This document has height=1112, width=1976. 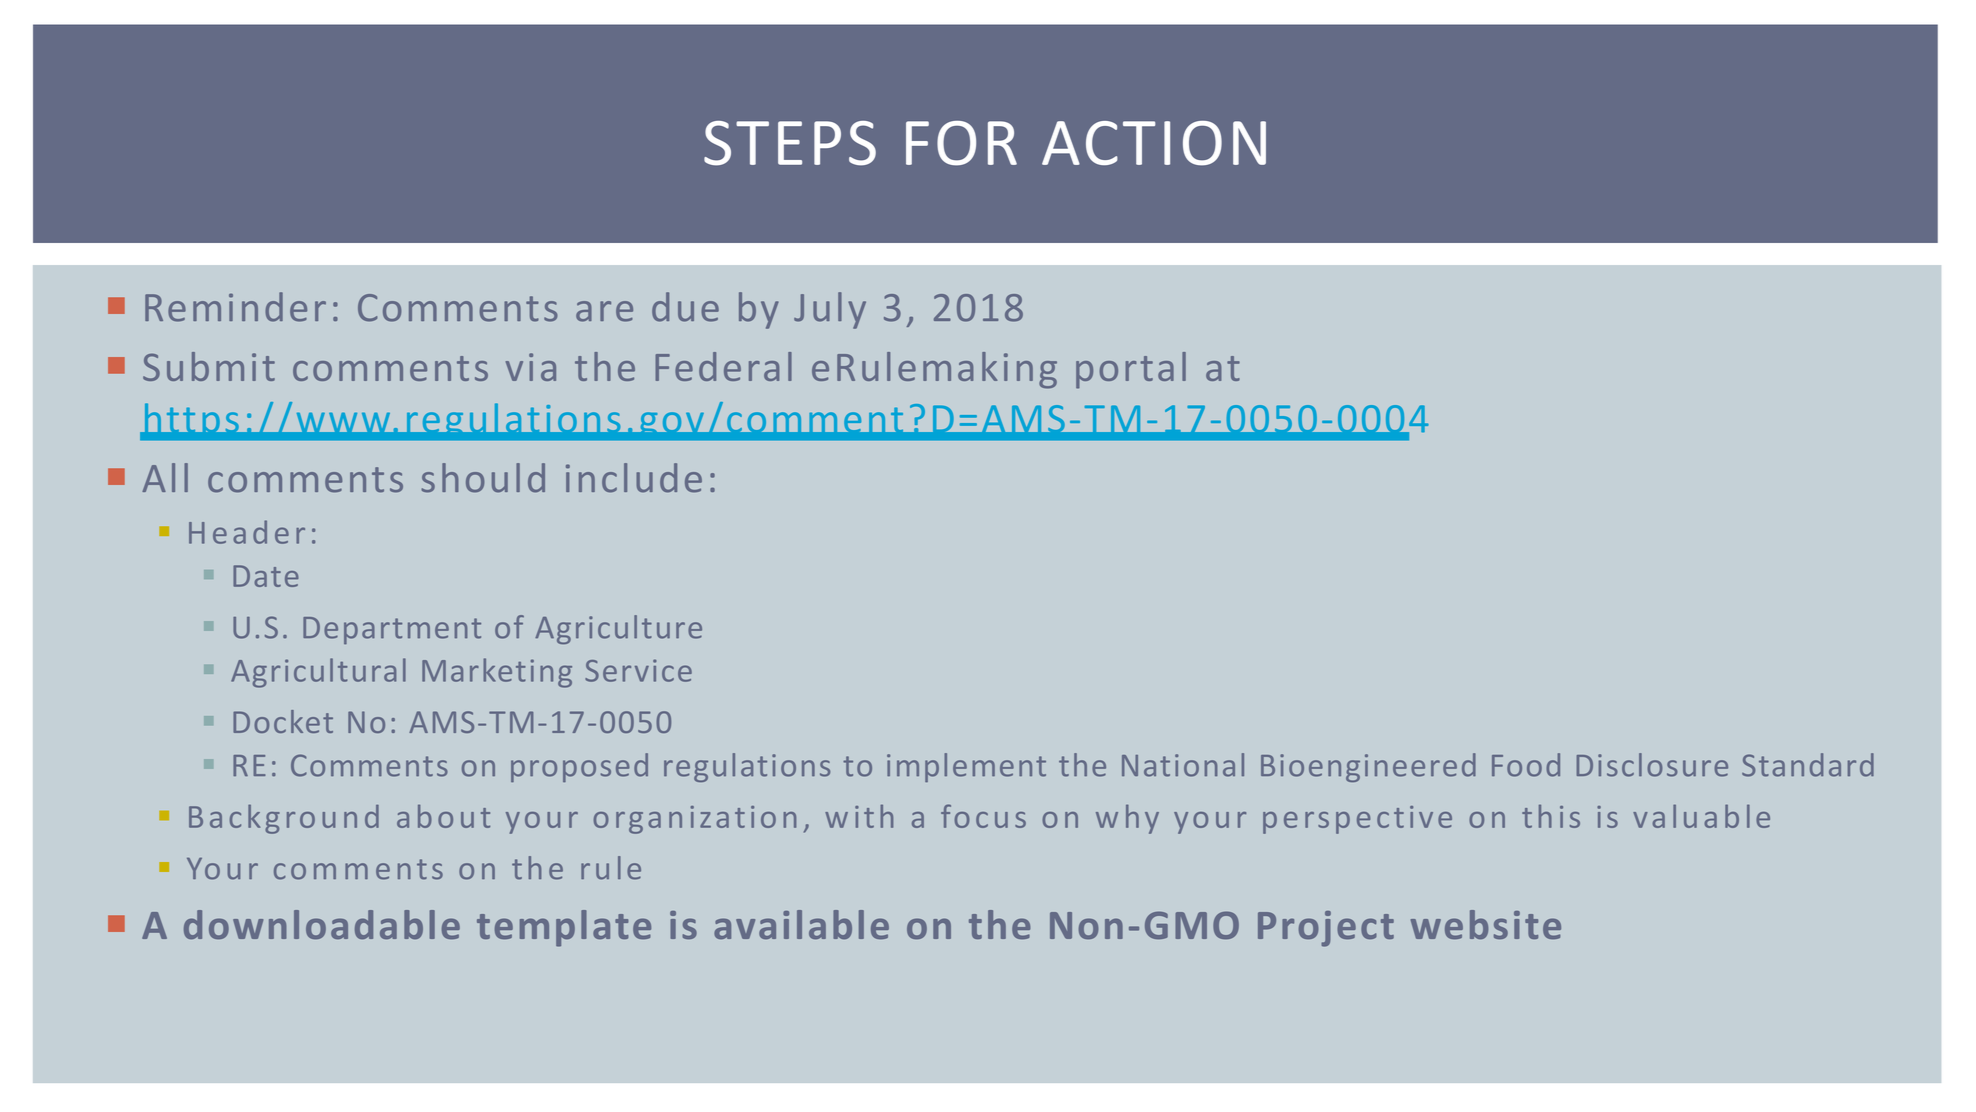 What do you see at coordinates (801, 924) in the document?
I see `available` at bounding box center [801, 924].
